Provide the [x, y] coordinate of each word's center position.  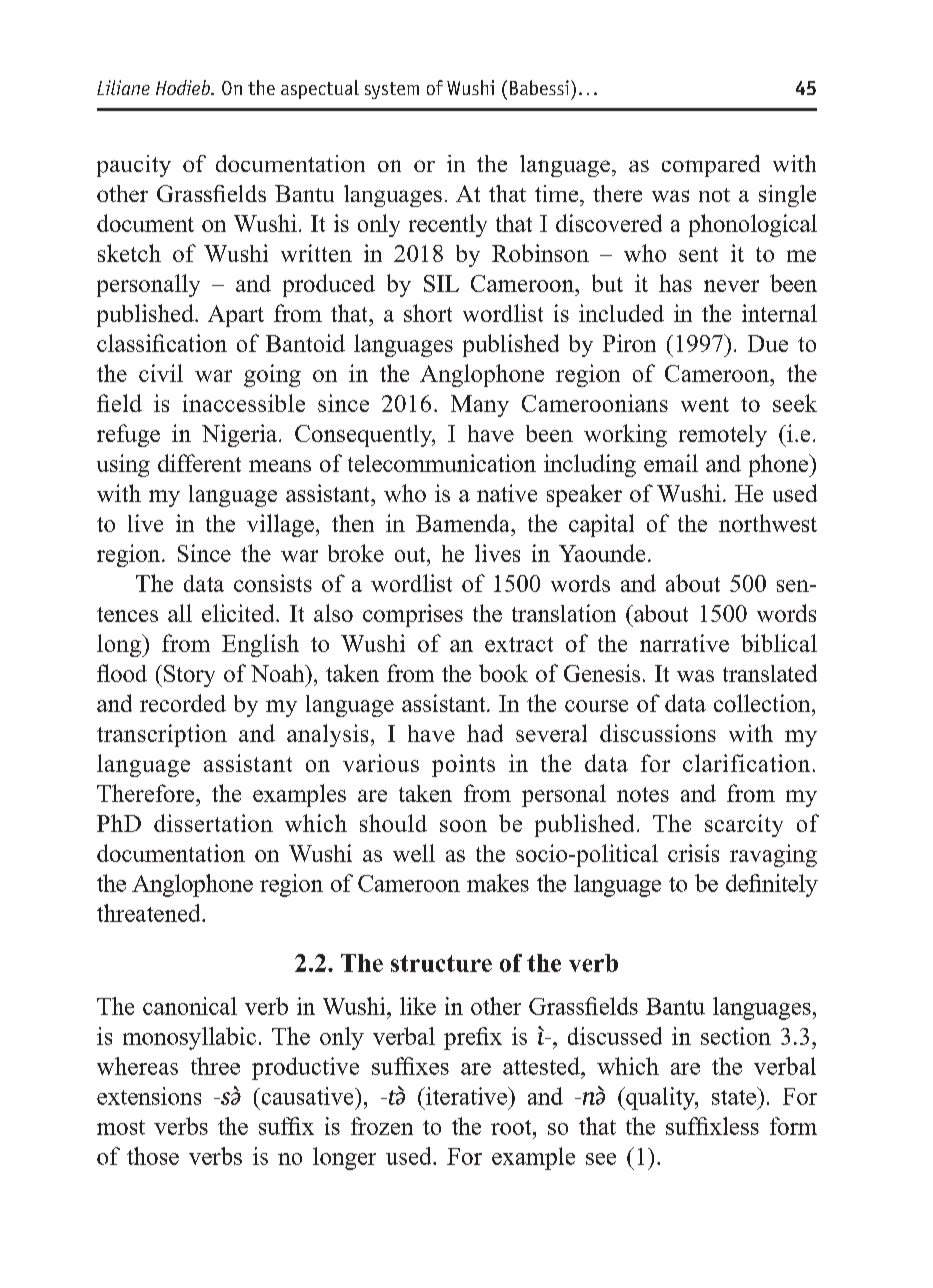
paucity [134, 166]
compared [711, 166]
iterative [466, 1096]
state [735, 1096]
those [153, 1156]
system [392, 90]
